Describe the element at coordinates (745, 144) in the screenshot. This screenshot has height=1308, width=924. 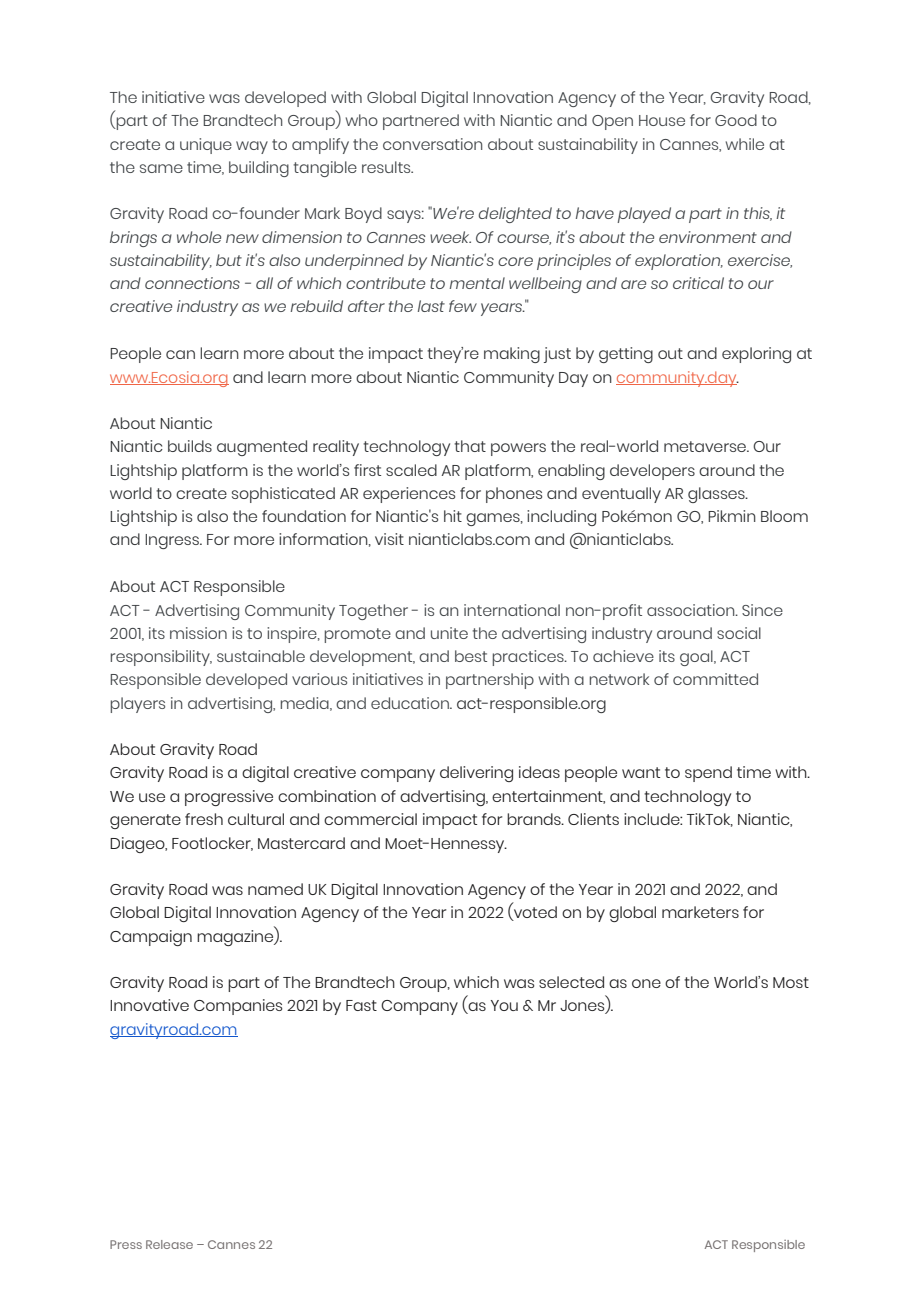
I see `while` at that location.
